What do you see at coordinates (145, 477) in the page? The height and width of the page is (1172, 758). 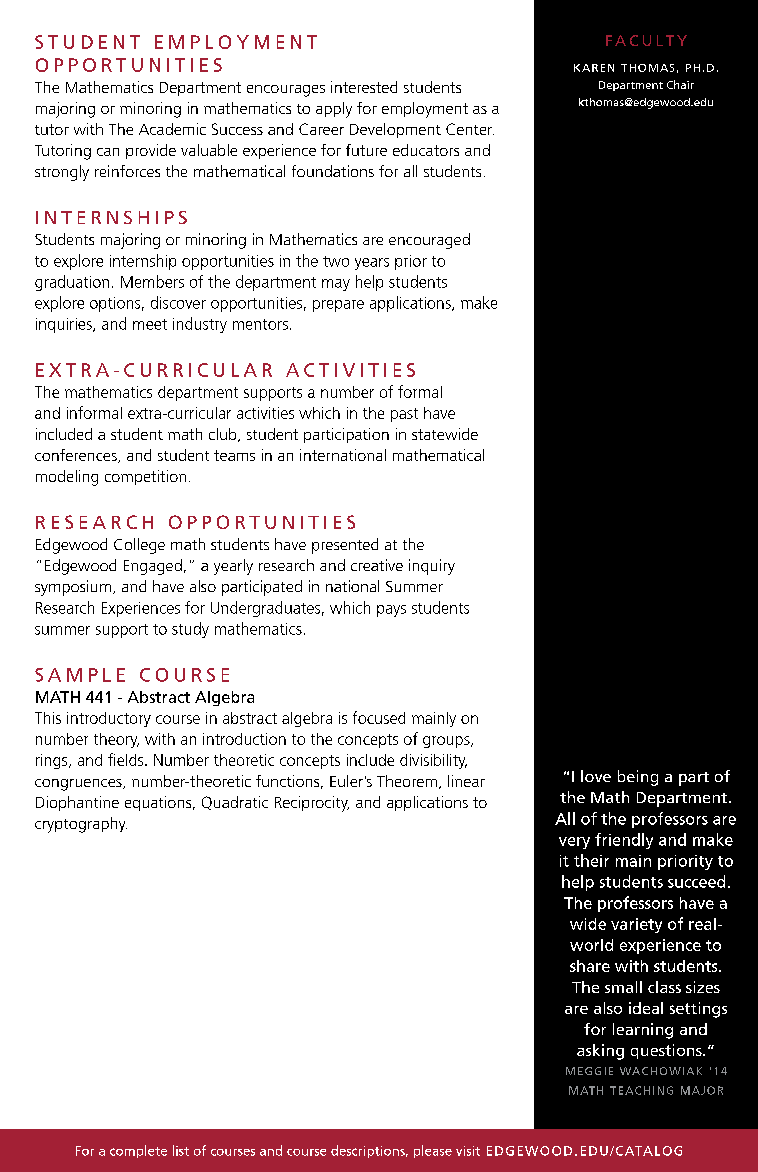 I see `competition` at bounding box center [145, 477].
